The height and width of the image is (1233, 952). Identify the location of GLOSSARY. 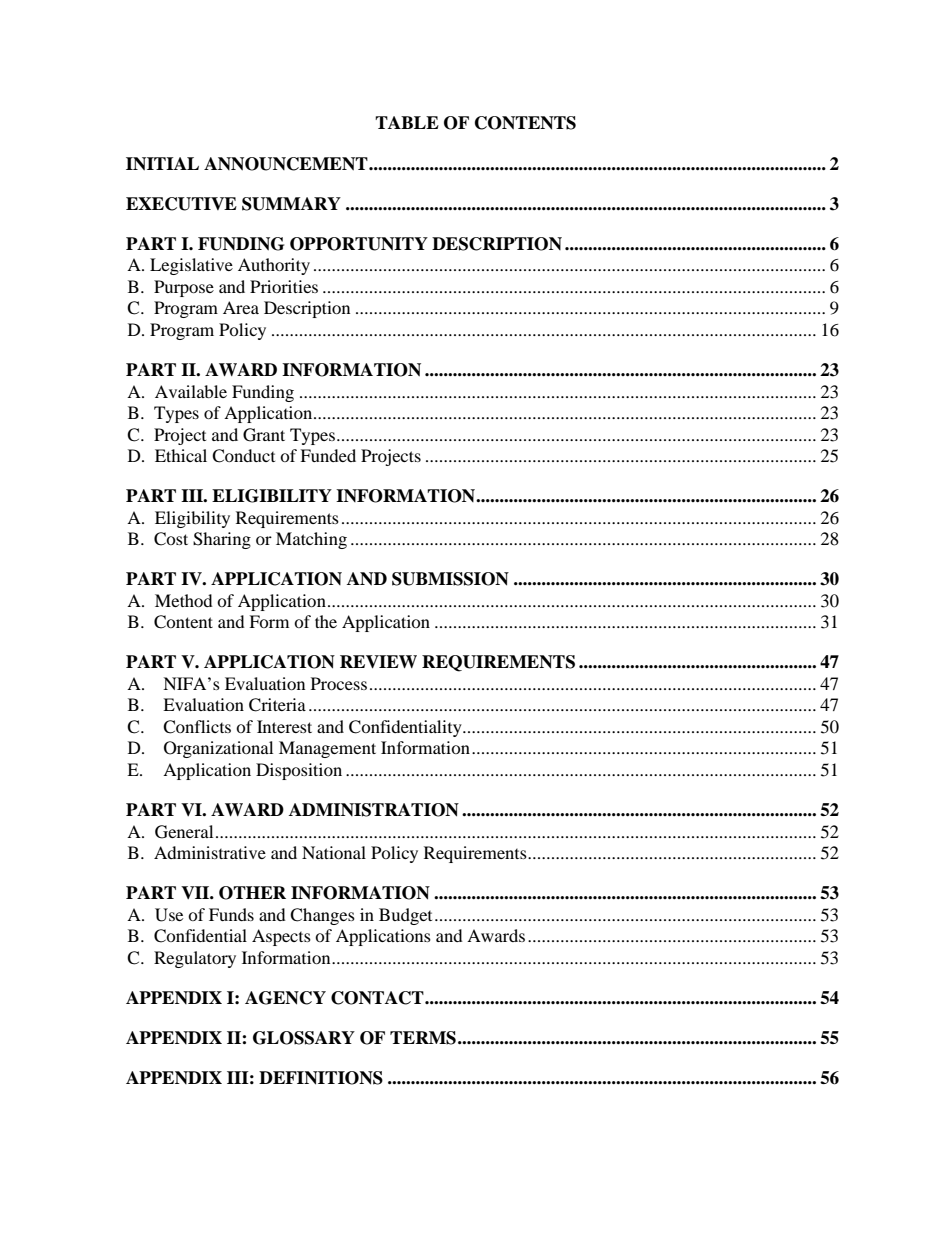
(304, 1038).
